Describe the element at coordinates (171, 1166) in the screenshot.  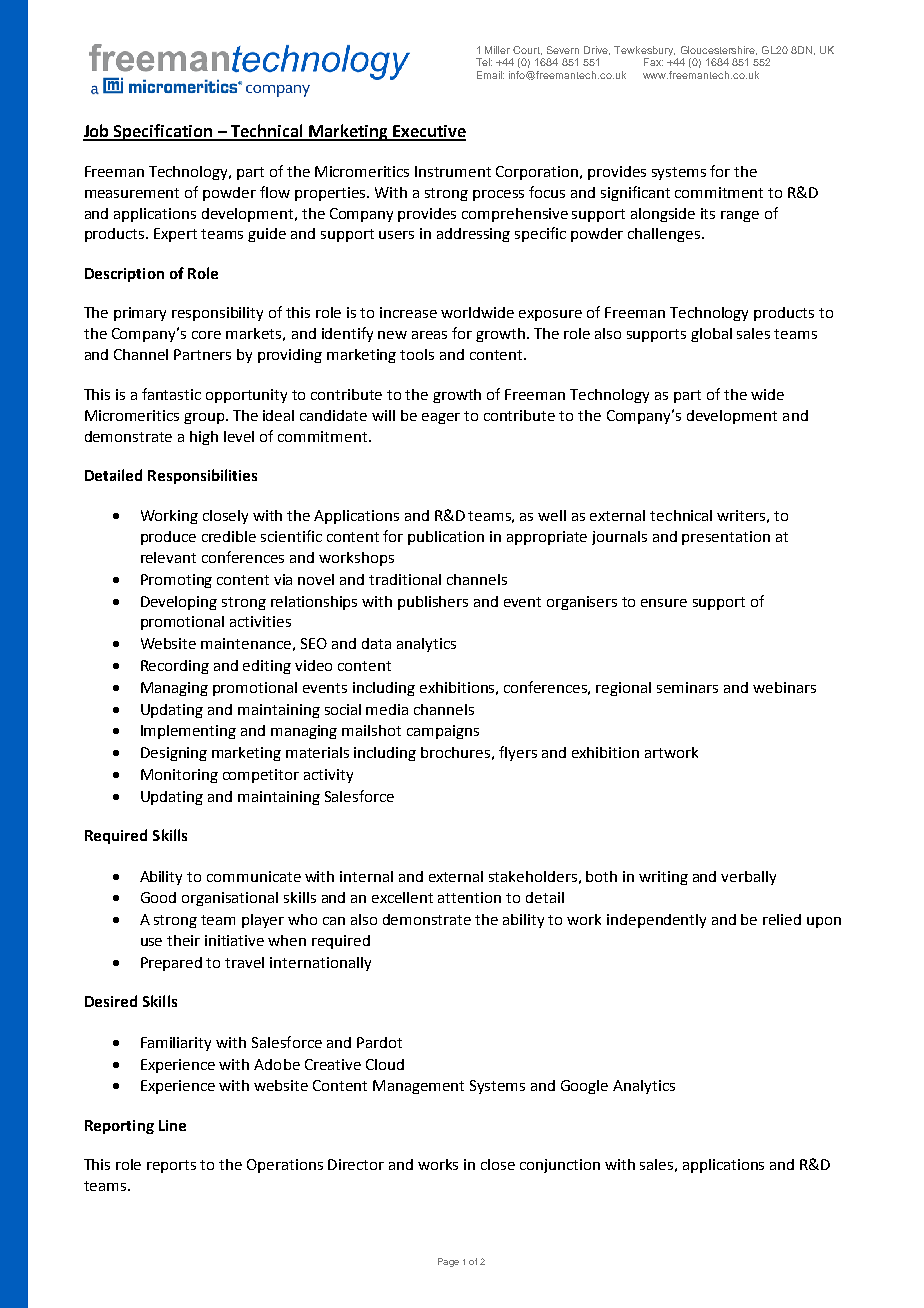
I see `reports` at that location.
